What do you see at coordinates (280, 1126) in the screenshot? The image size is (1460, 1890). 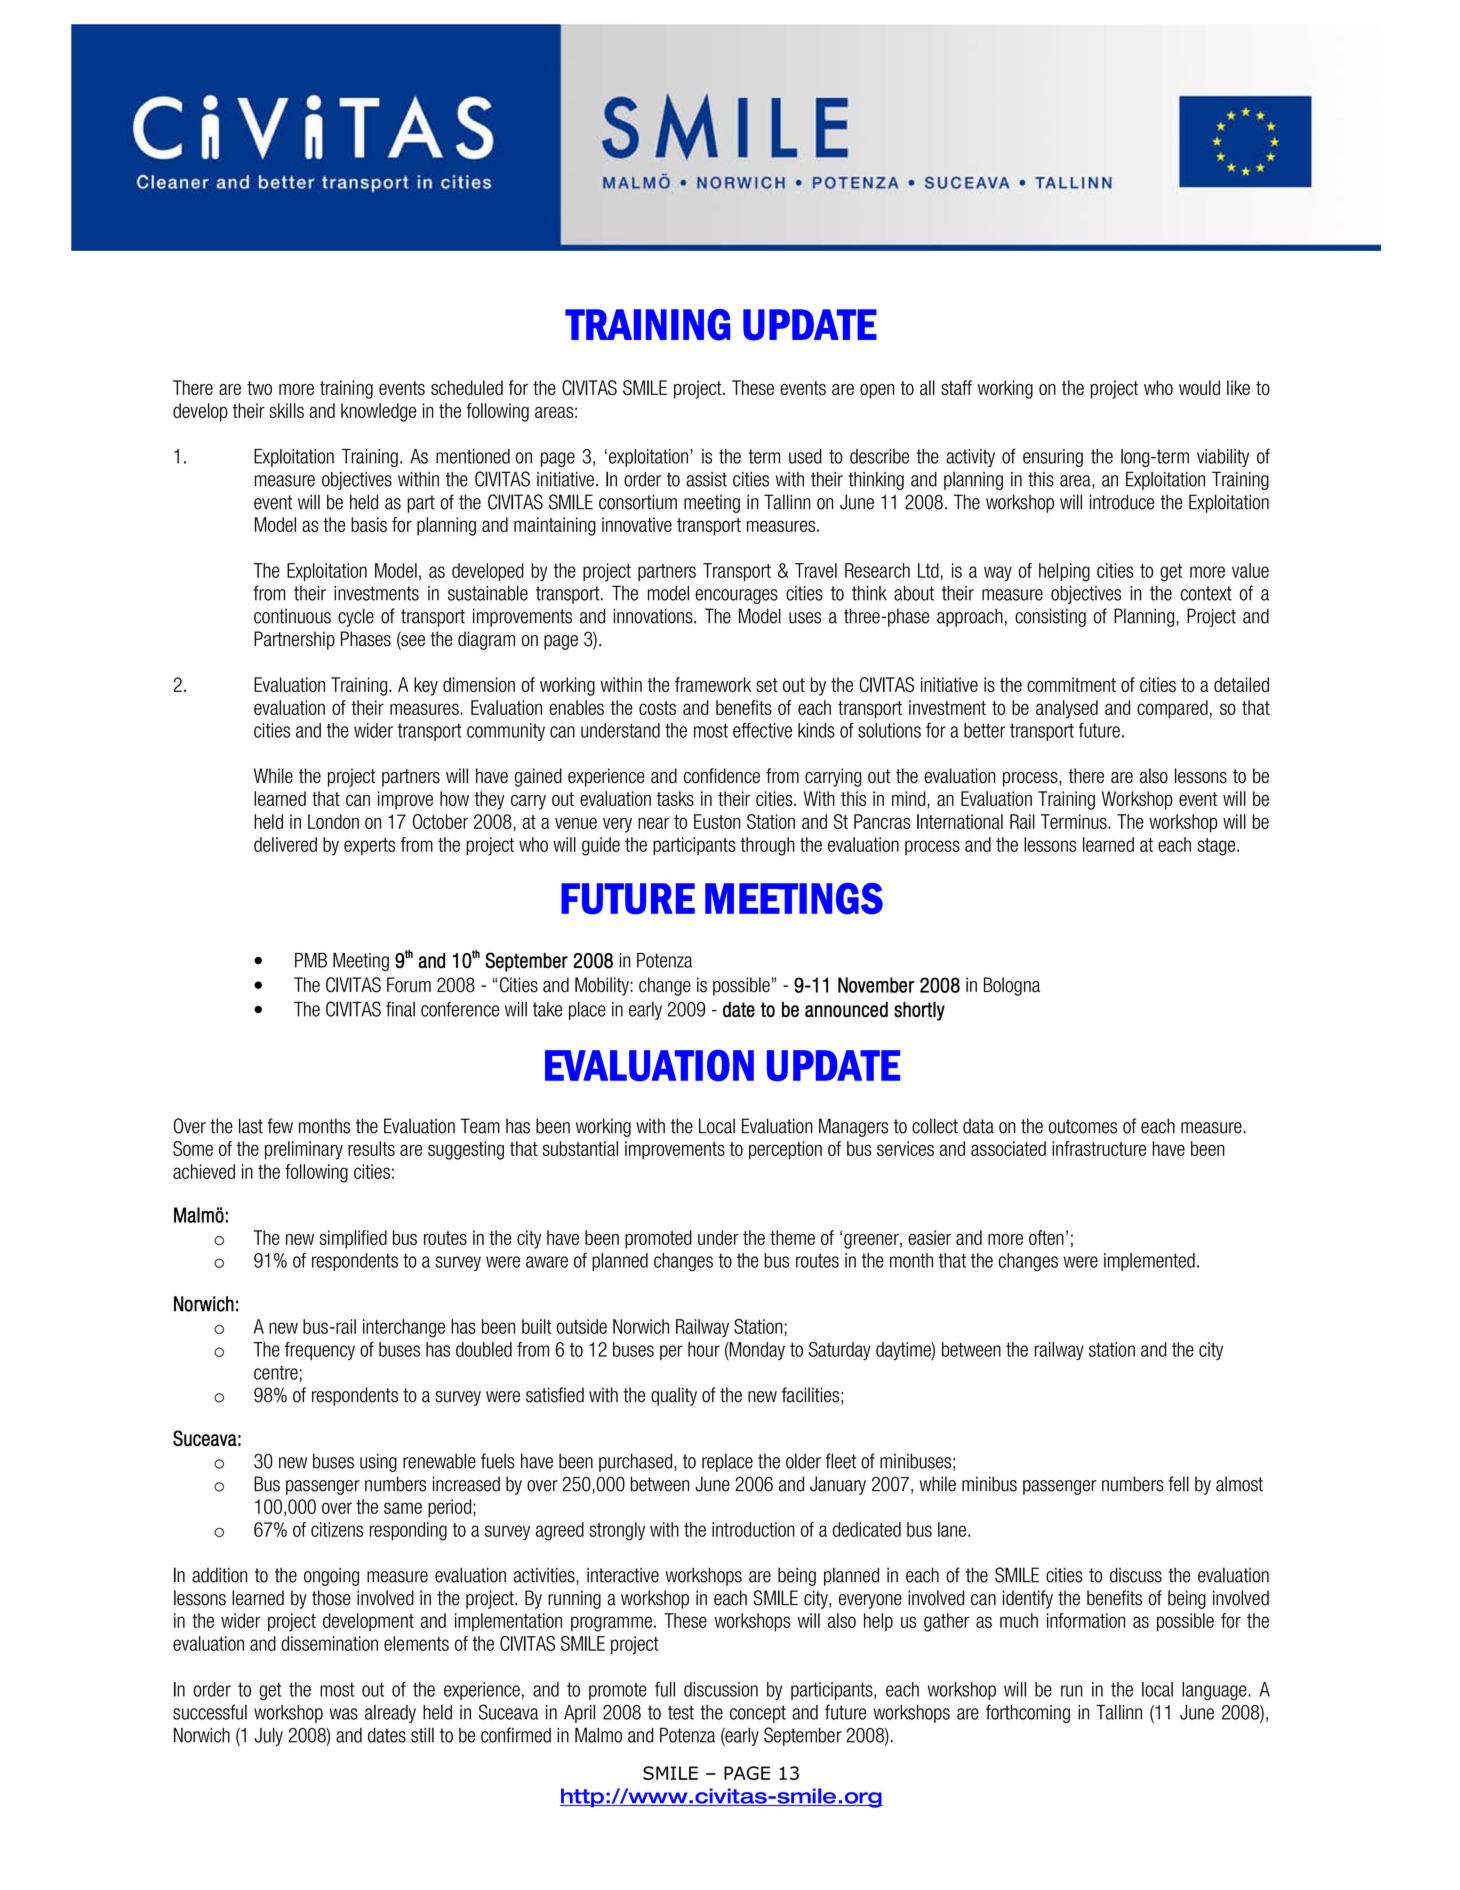 I see `few` at bounding box center [280, 1126].
